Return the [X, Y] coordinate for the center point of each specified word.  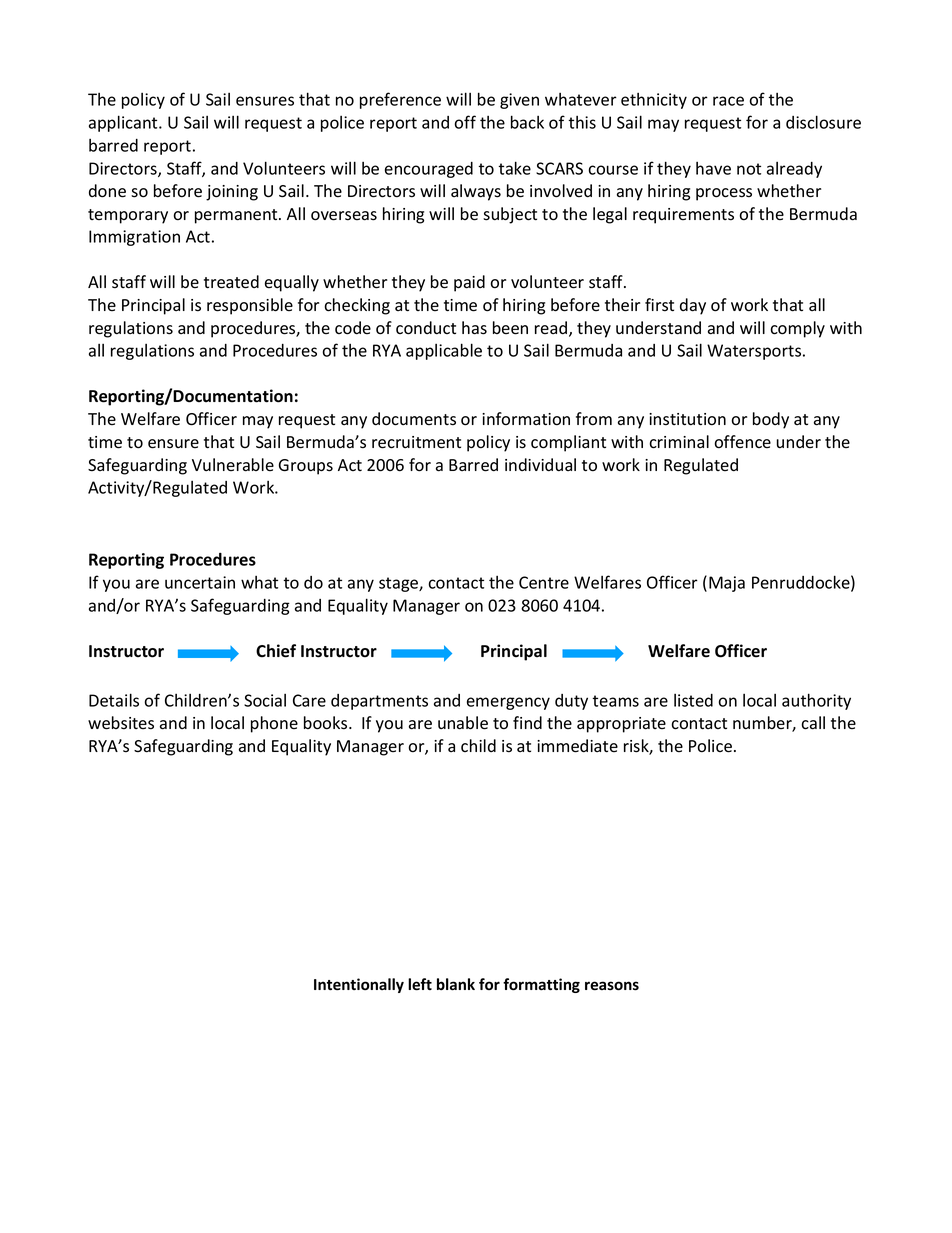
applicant [124, 123]
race [728, 101]
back [527, 122]
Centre [544, 582]
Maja [727, 584]
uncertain [200, 582]
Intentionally [359, 985]
